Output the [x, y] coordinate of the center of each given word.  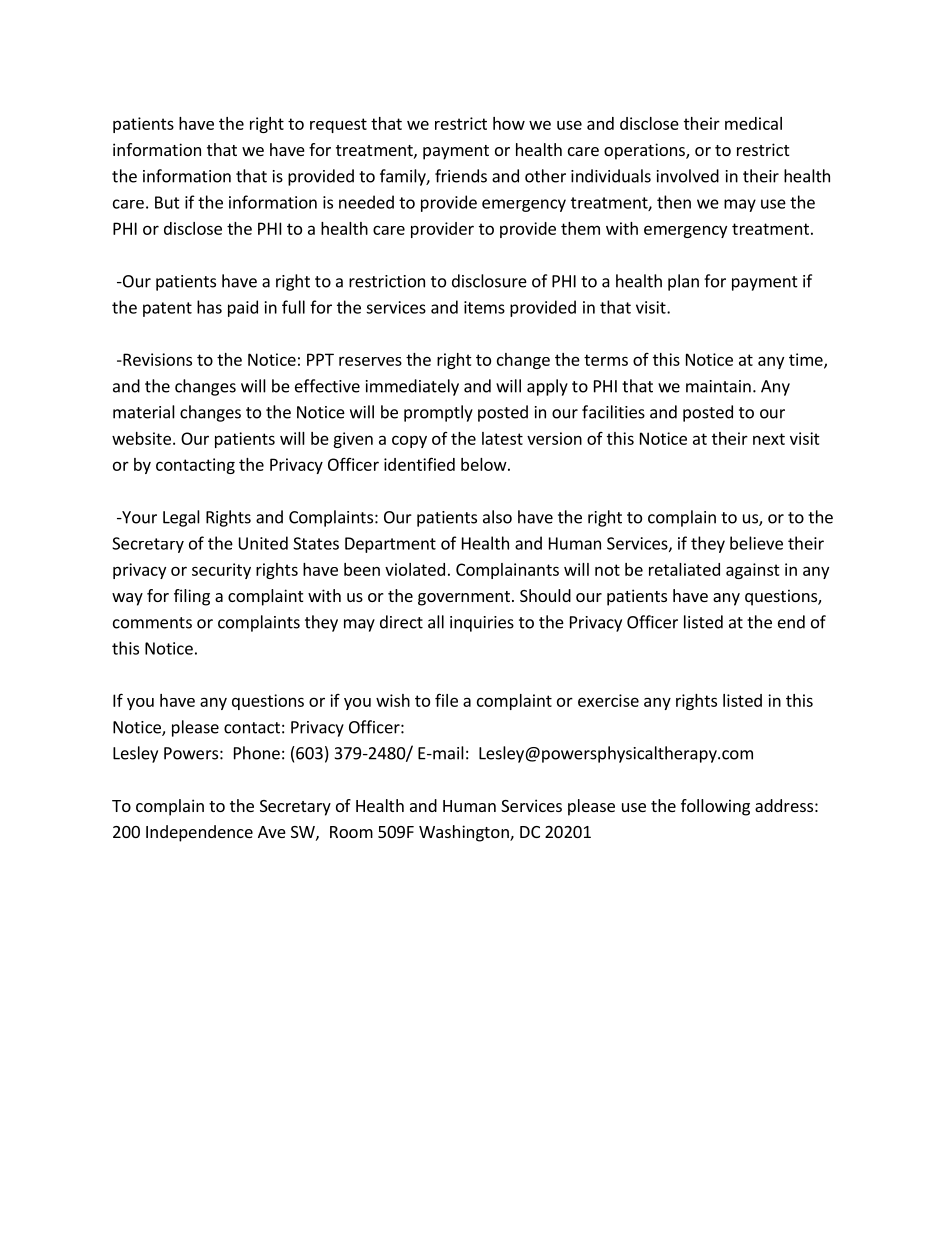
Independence [199, 833]
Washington [465, 833]
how [509, 123]
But [167, 202]
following [715, 807]
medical [753, 123]
